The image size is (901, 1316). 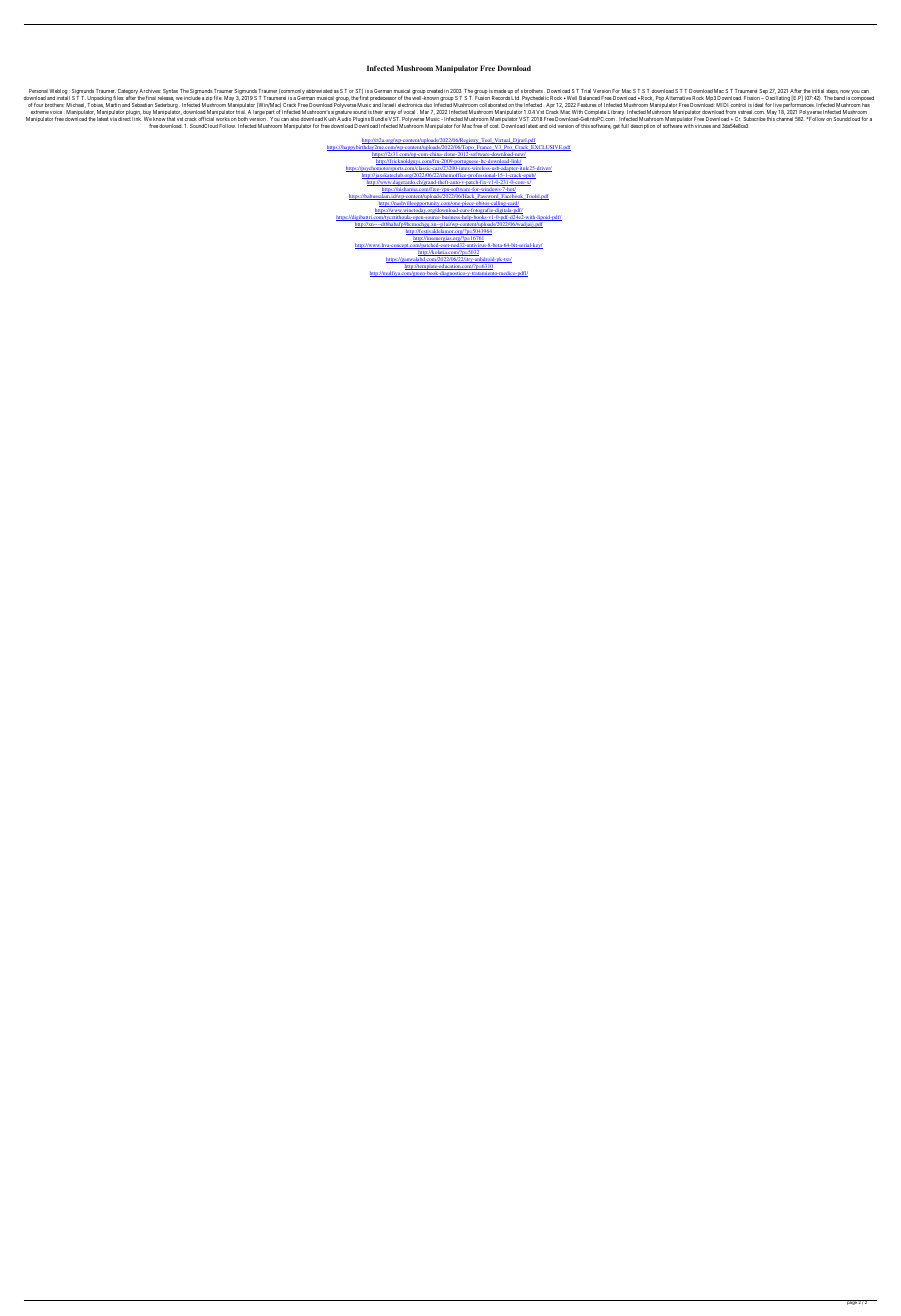 What do you see at coordinates (495, 126) in the image?
I see `cost` at bounding box center [495, 126].
